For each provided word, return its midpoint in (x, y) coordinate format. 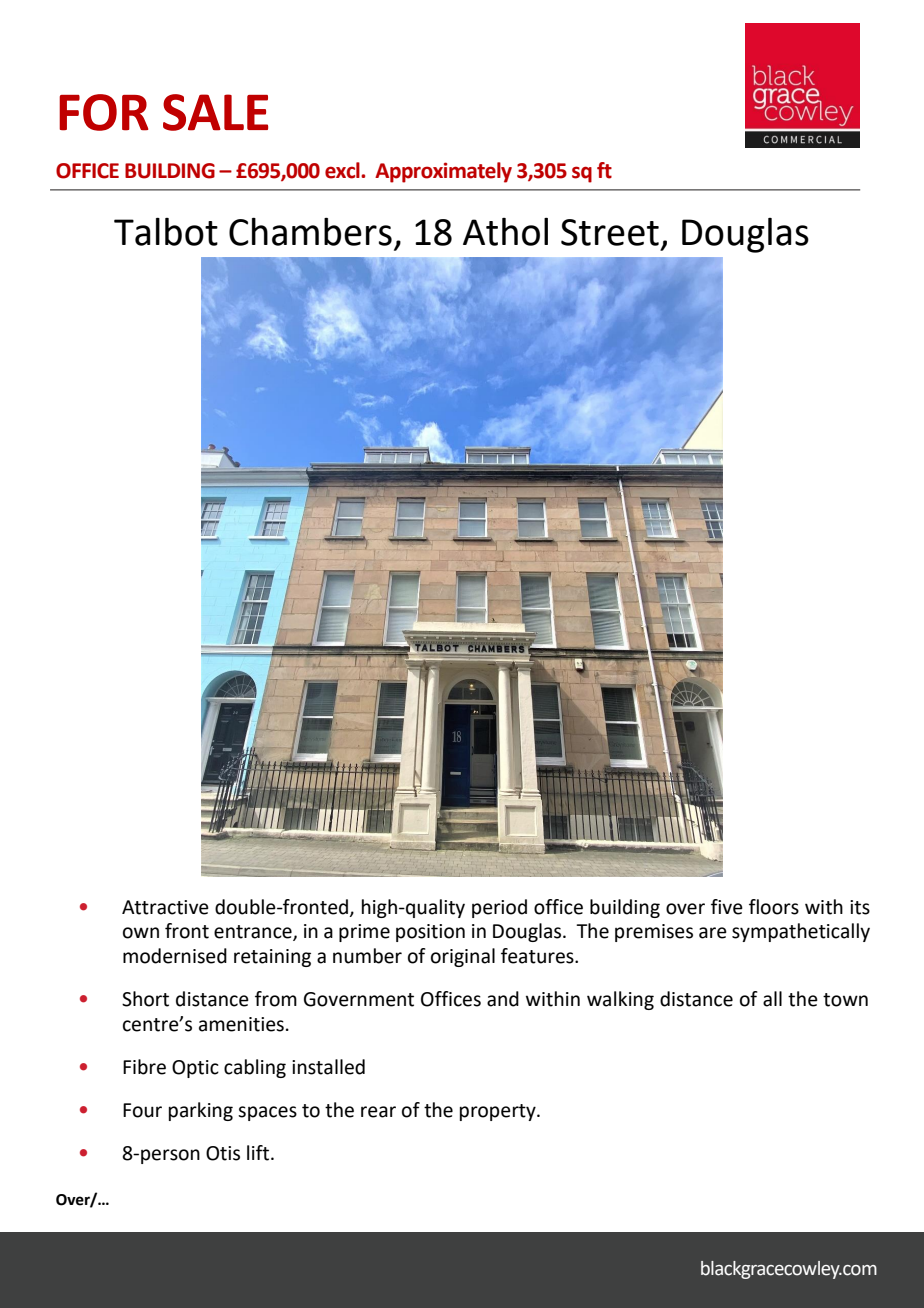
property (499, 1112)
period (499, 908)
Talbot (166, 231)
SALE (215, 112)
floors (774, 907)
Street (610, 232)
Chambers (310, 231)
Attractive (165, 907)
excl (343, 170)
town (845, 1000)
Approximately (443, 172)
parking (201, 1111)
